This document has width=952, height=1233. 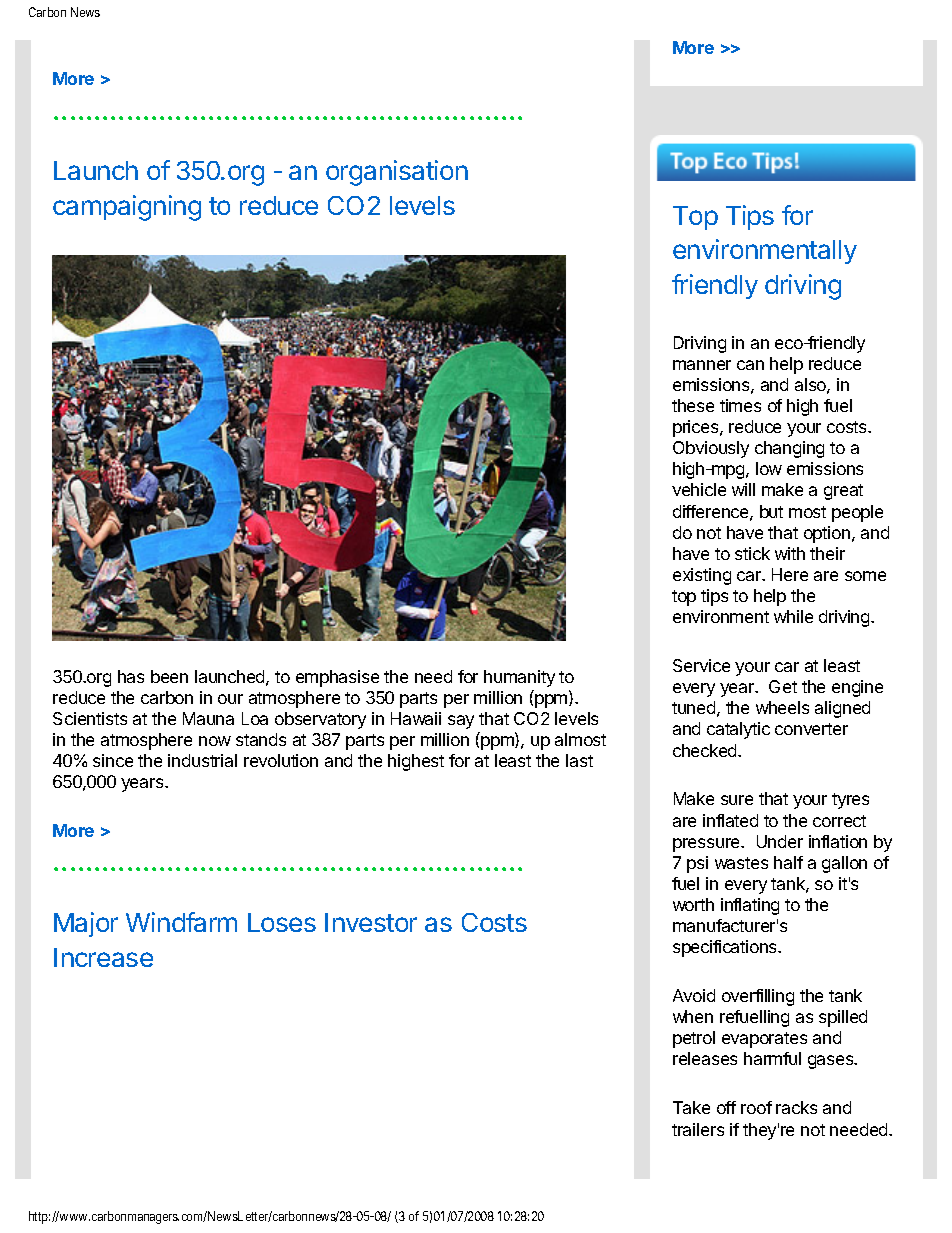 What do you see at coordinates (699, 489) in the document?
I see `vehicle` at bounding box center [699, 489].
